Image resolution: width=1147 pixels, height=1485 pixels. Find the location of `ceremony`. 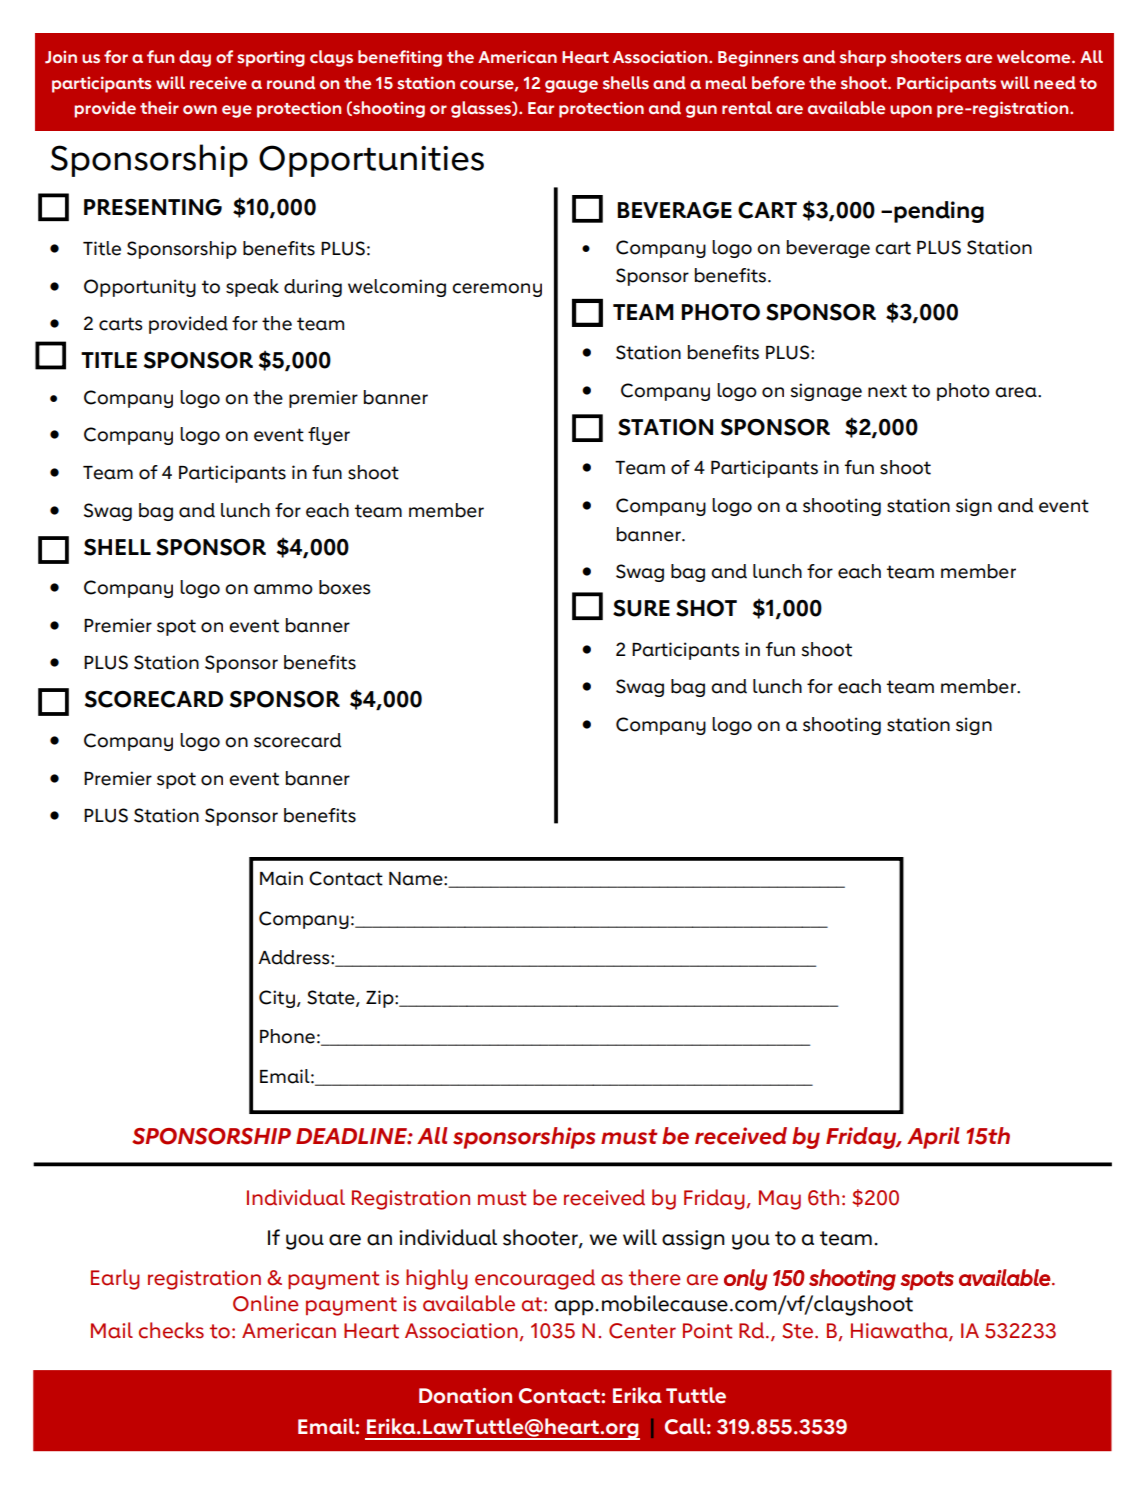

ceremony is located at coordinates (497, 290).
